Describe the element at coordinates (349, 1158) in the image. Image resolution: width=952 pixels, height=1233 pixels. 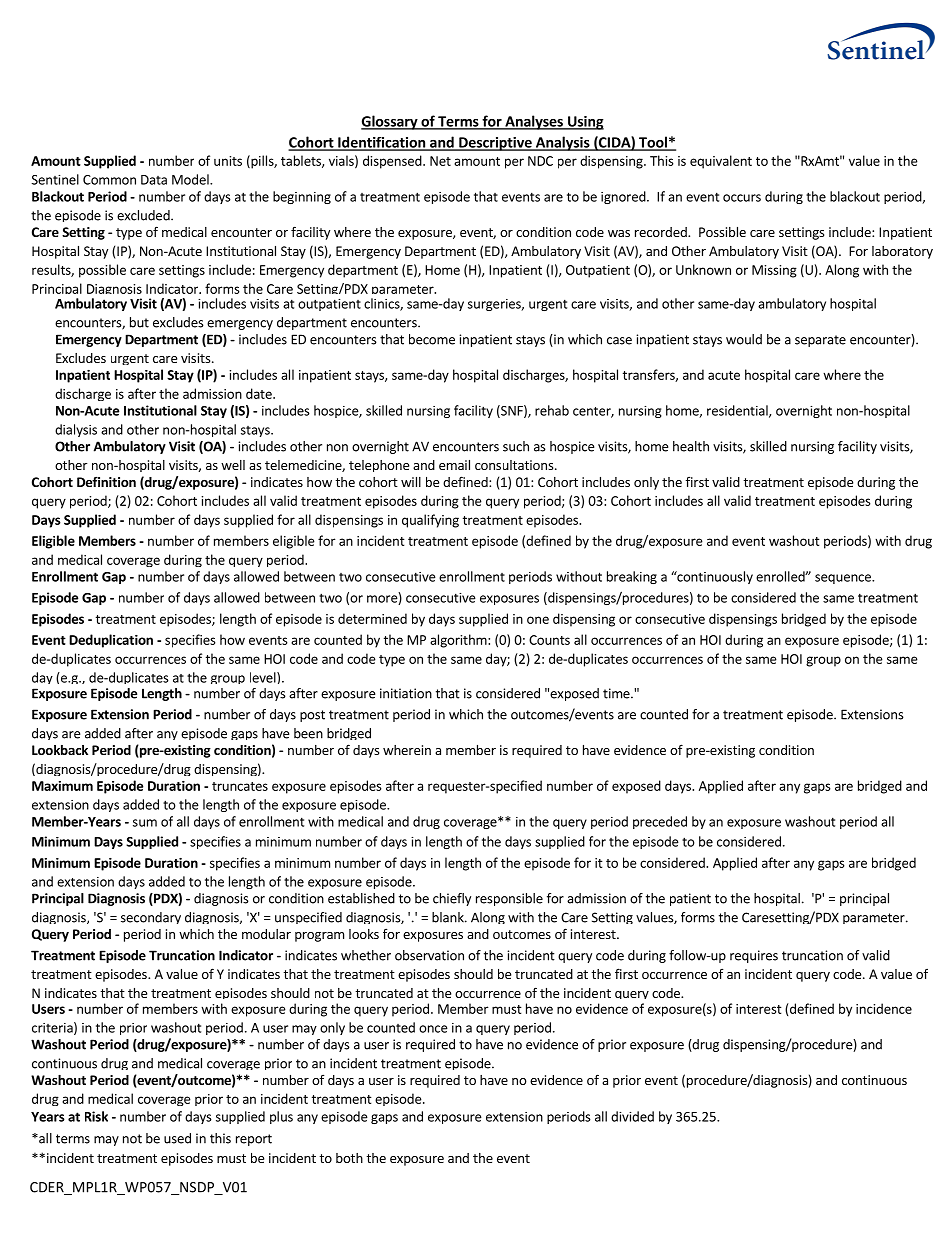
I see `both` at that location.
